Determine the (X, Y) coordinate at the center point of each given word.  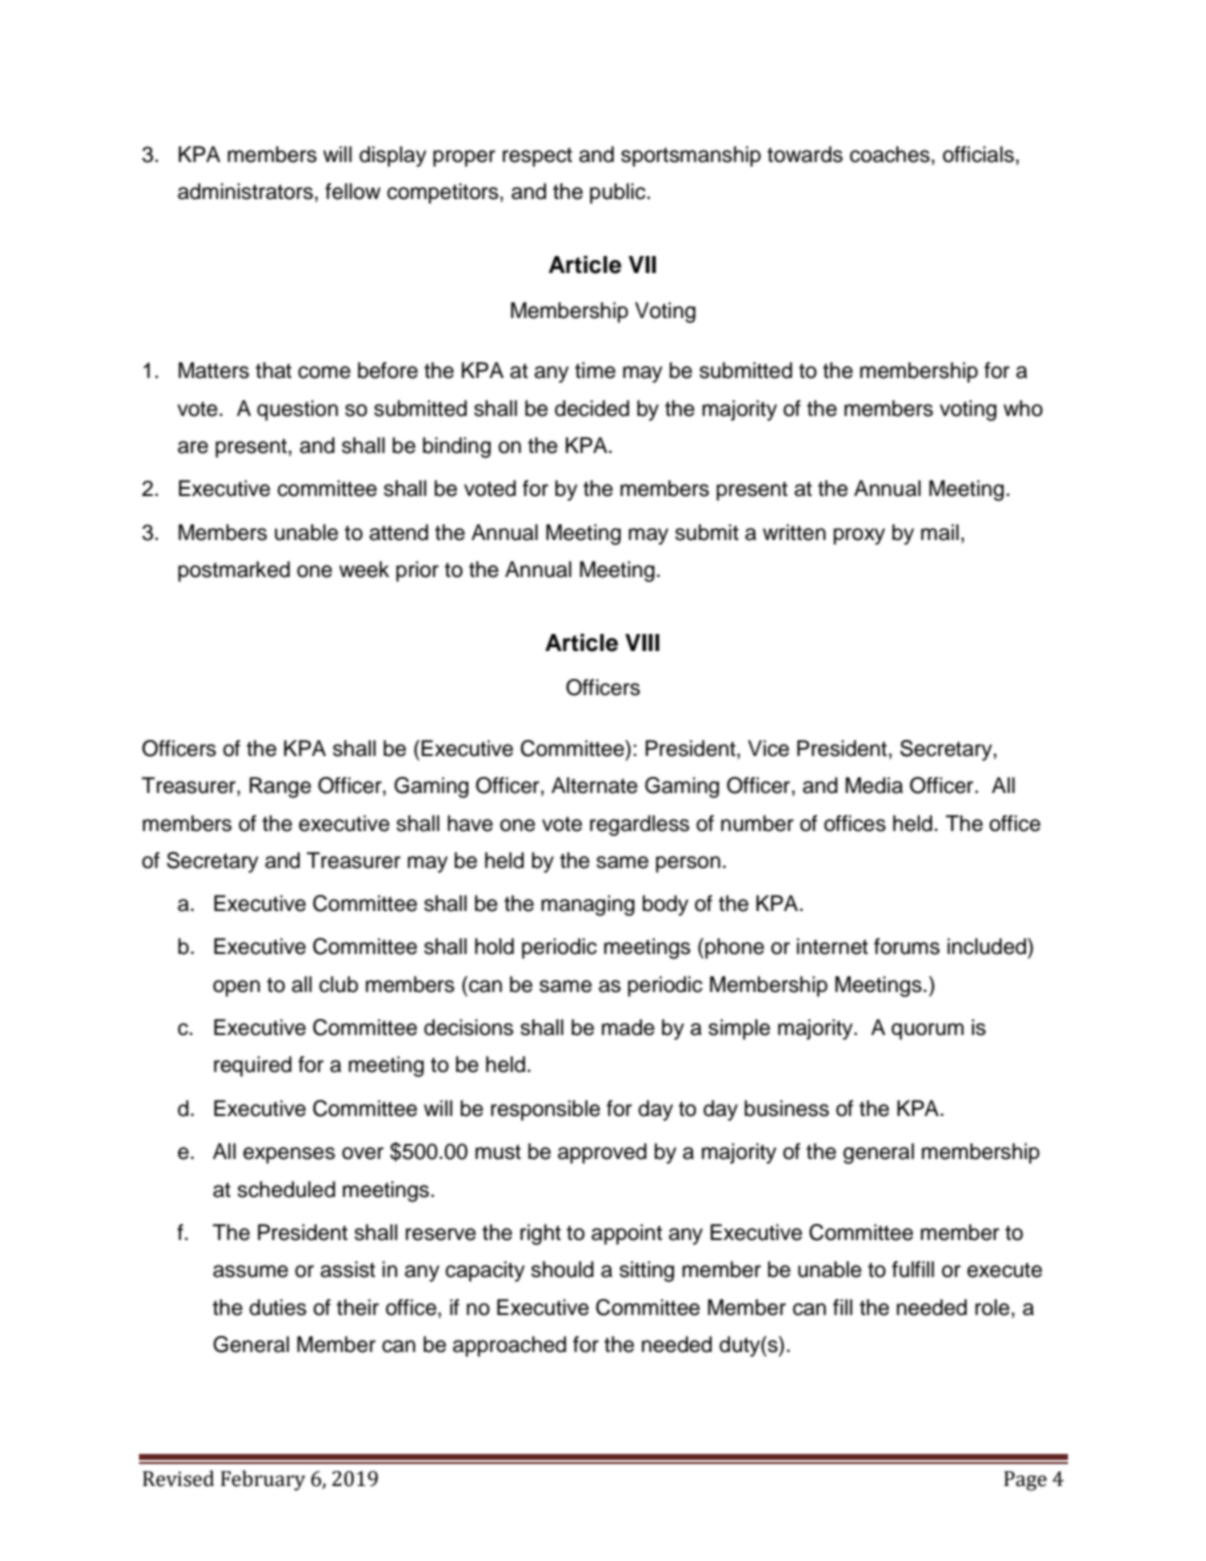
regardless (639, 825)
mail (940, 532)
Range (280, 787)
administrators (245, 191)
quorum (927, 1031)
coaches (891, 154)
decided (592, 408)
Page (1025, 1481)
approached (509, 1346)
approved (602, 1153)
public (619, 193)
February (263, 1480)
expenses (289, 1155)
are (193, 447)
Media (874, 785)
